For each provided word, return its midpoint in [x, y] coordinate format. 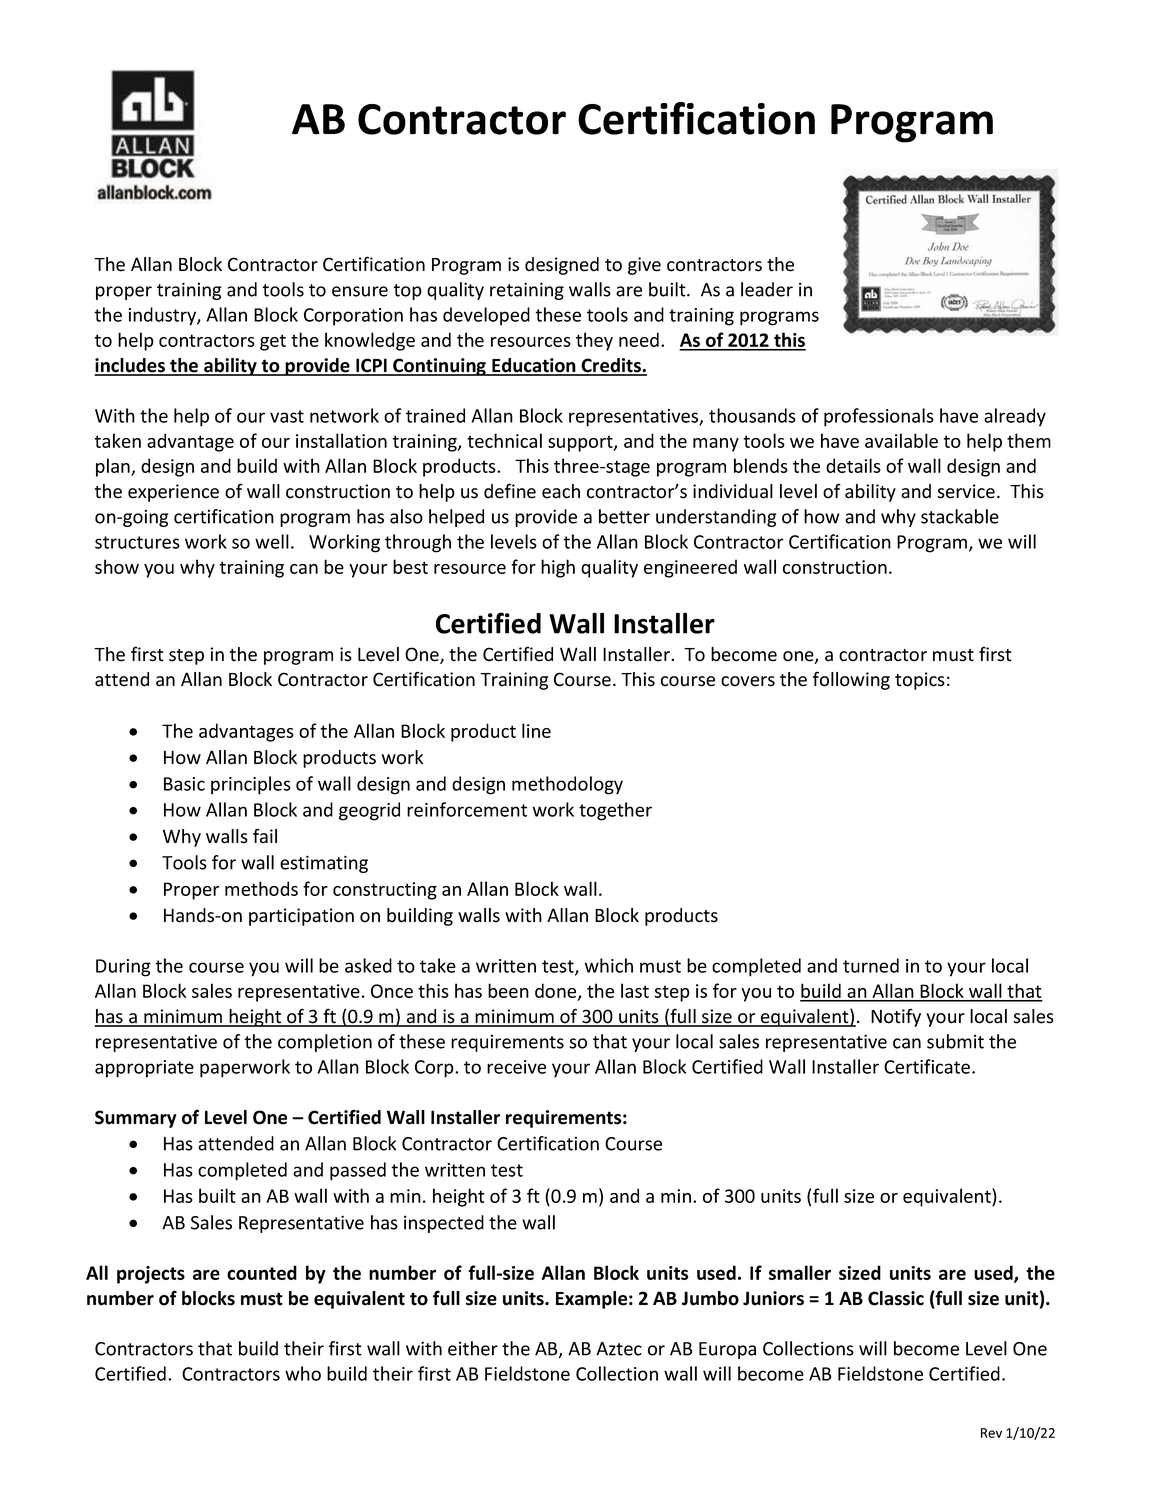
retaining [527, 291]
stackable [960, 516]
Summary [136, 1119]
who [303, 1373]
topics [920, 681]
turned [871, 965]
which [609, 965]
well [272, 541]
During [123, 968]
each [561, 491]
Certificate [928, 1066]
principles [251, 785]
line [536, 730]
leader [767, 289]
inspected [444, 1224]
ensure [360, 291]
